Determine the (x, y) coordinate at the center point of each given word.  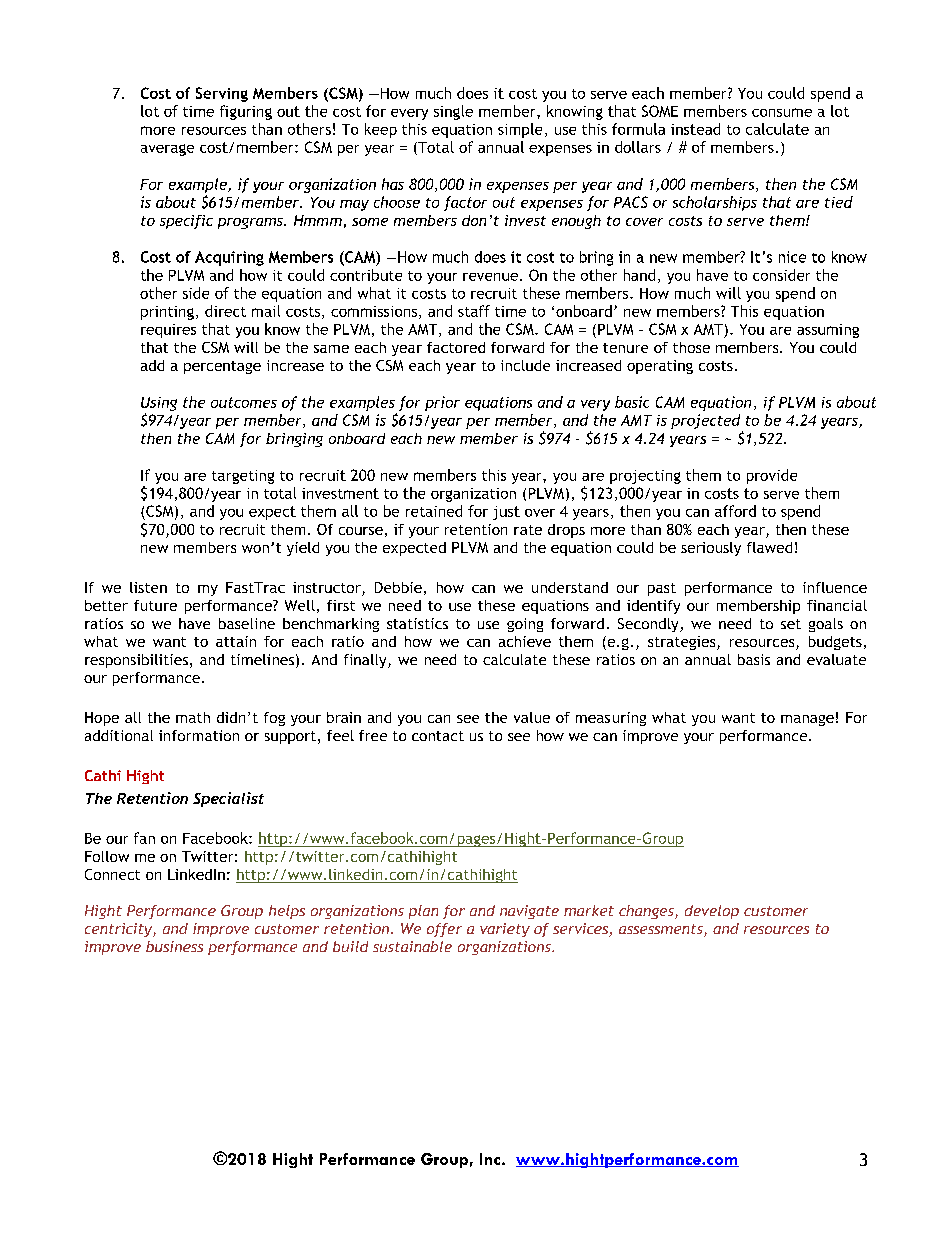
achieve (525, 641)
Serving (222, 94)
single (453, 112)
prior (442, 403)
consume (782, 112)
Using (159, 404)
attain (236, 641)
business (174, 946)
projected (707, 423)
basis (754, 659)
